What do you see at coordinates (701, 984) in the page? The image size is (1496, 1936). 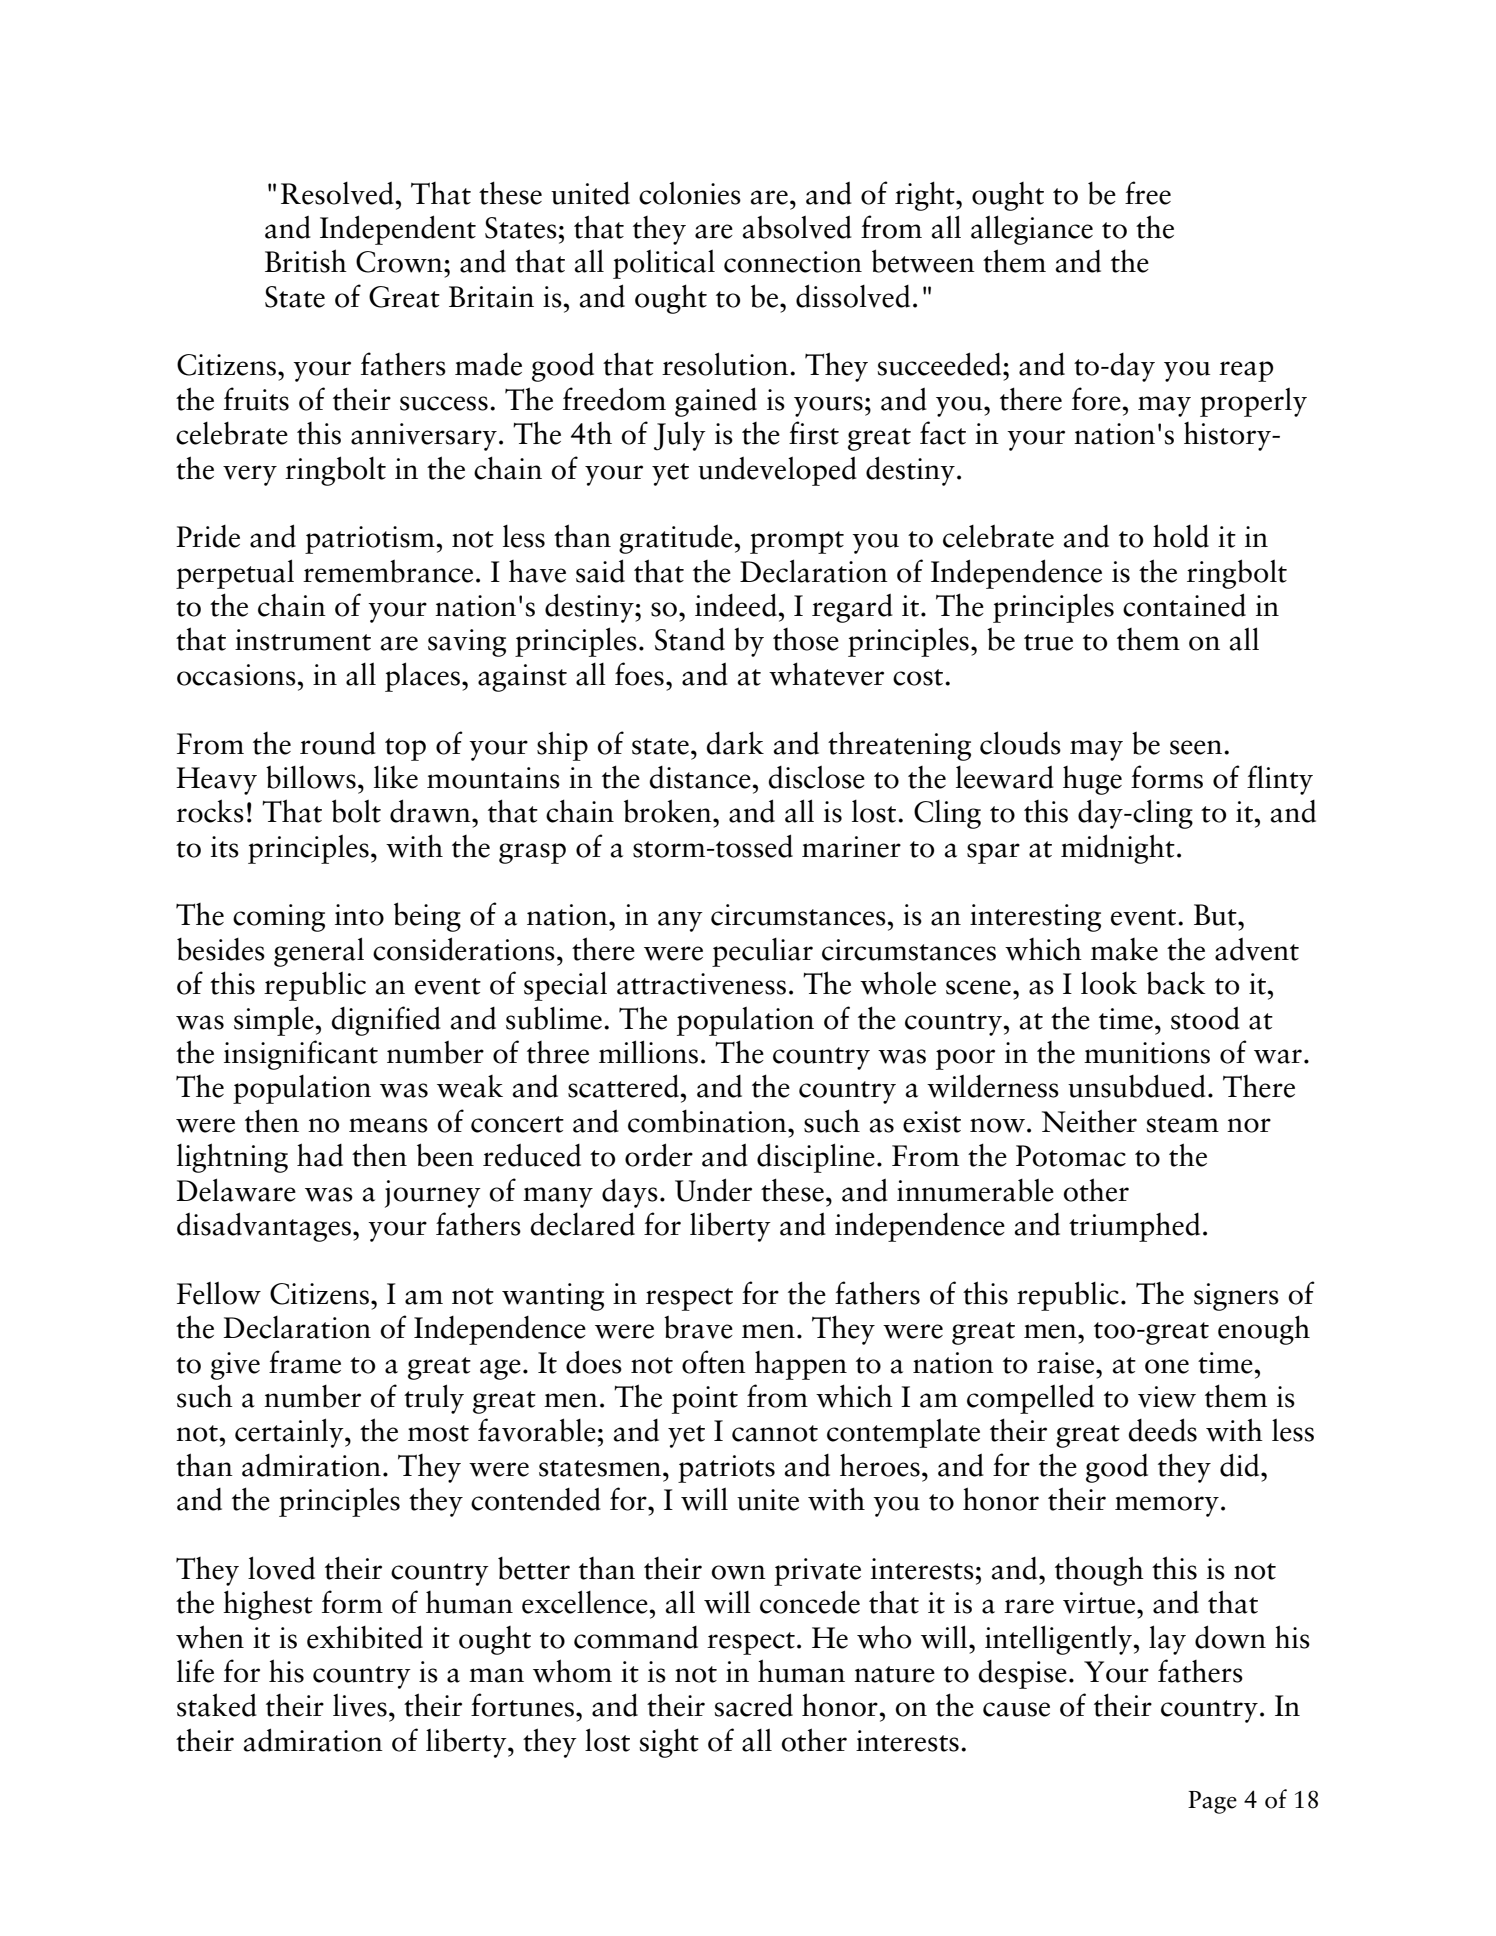 I see `attractiveness` at bounding box center [701, 984].
